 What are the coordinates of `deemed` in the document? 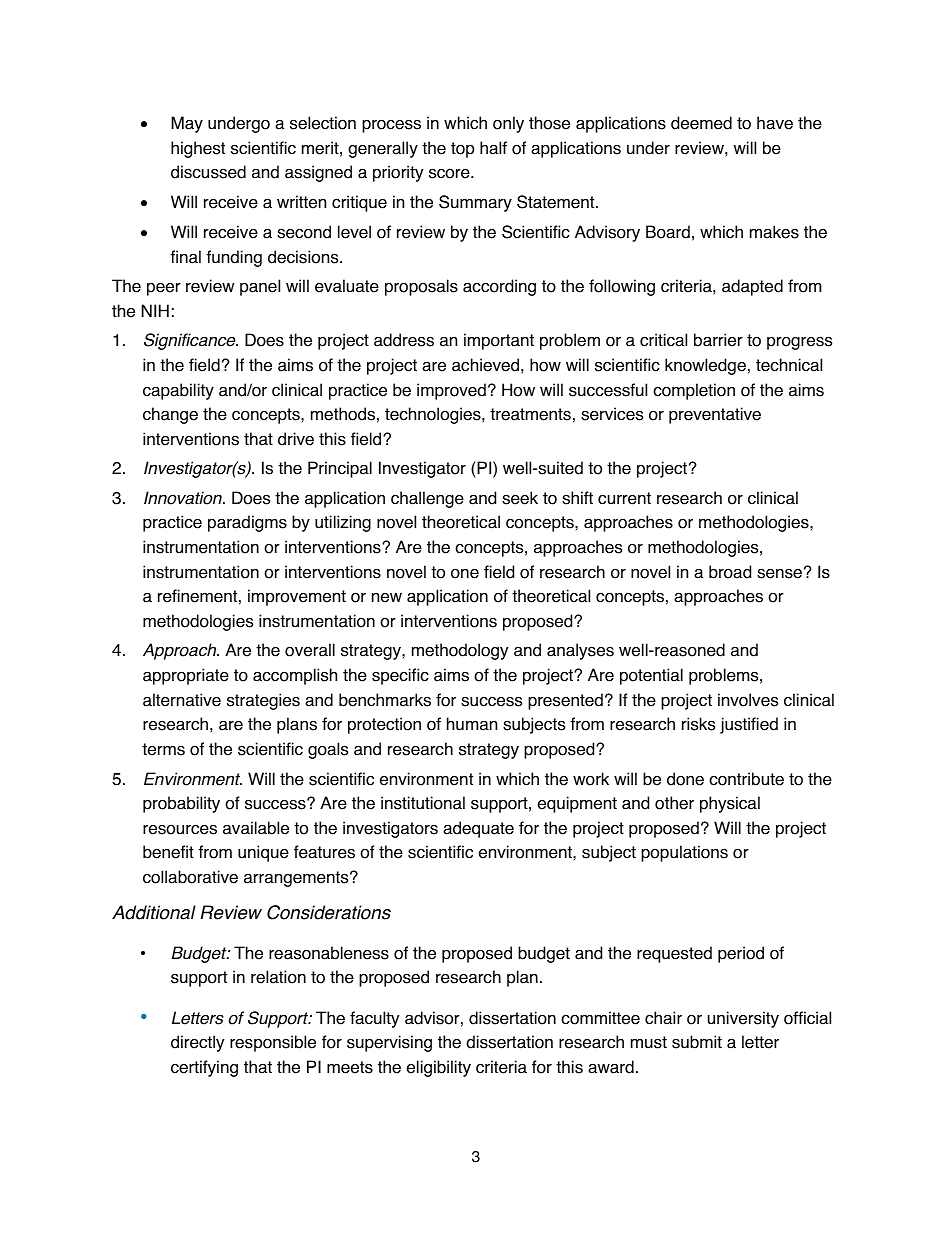 It's located at (701, 123).
